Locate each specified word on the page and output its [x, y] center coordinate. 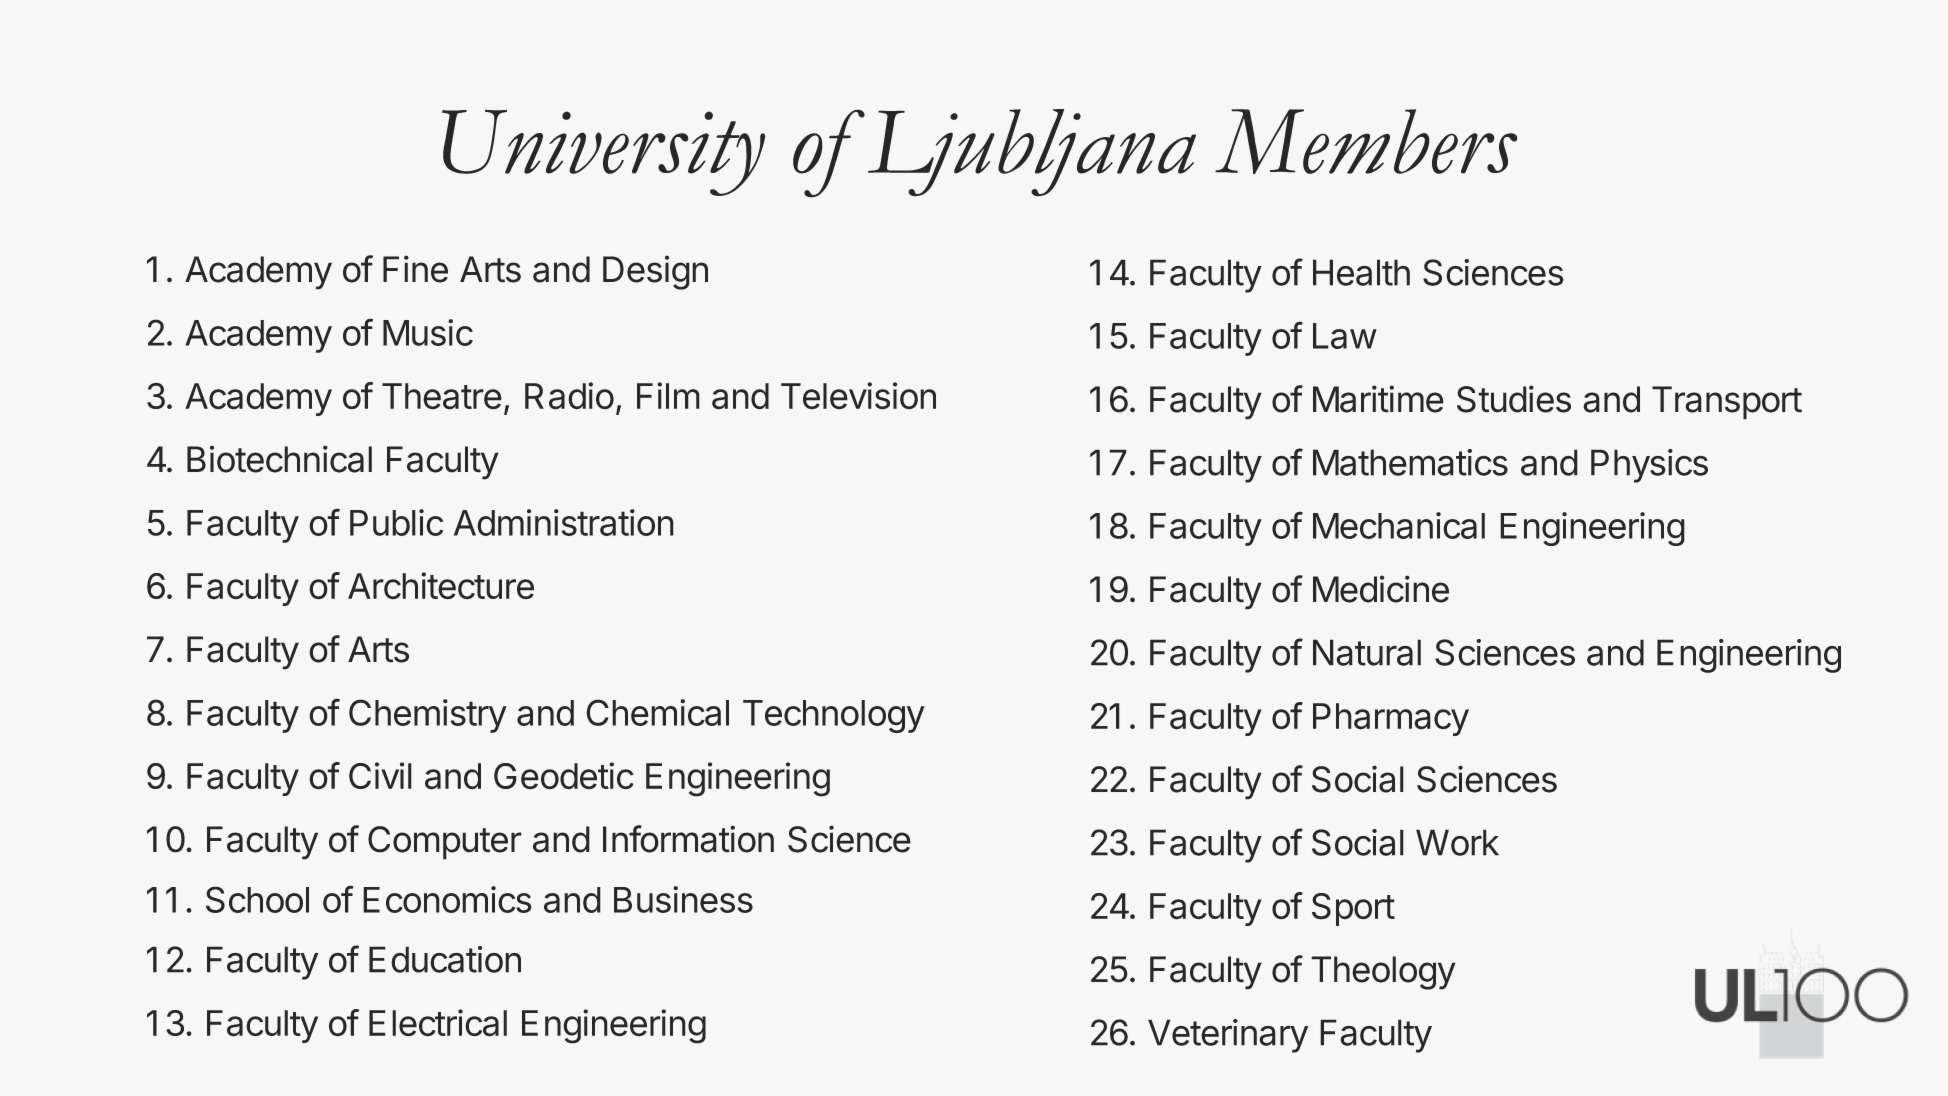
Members [1366, 141]
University [603, 152]
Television [858, 396]
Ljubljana [1032, 153]
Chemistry [428, 716]
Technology [834, 716]
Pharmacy [1391, 719]
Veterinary [1228, 1036]
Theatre [442, 396]
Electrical [438, 1023]
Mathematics [1410, 462]
